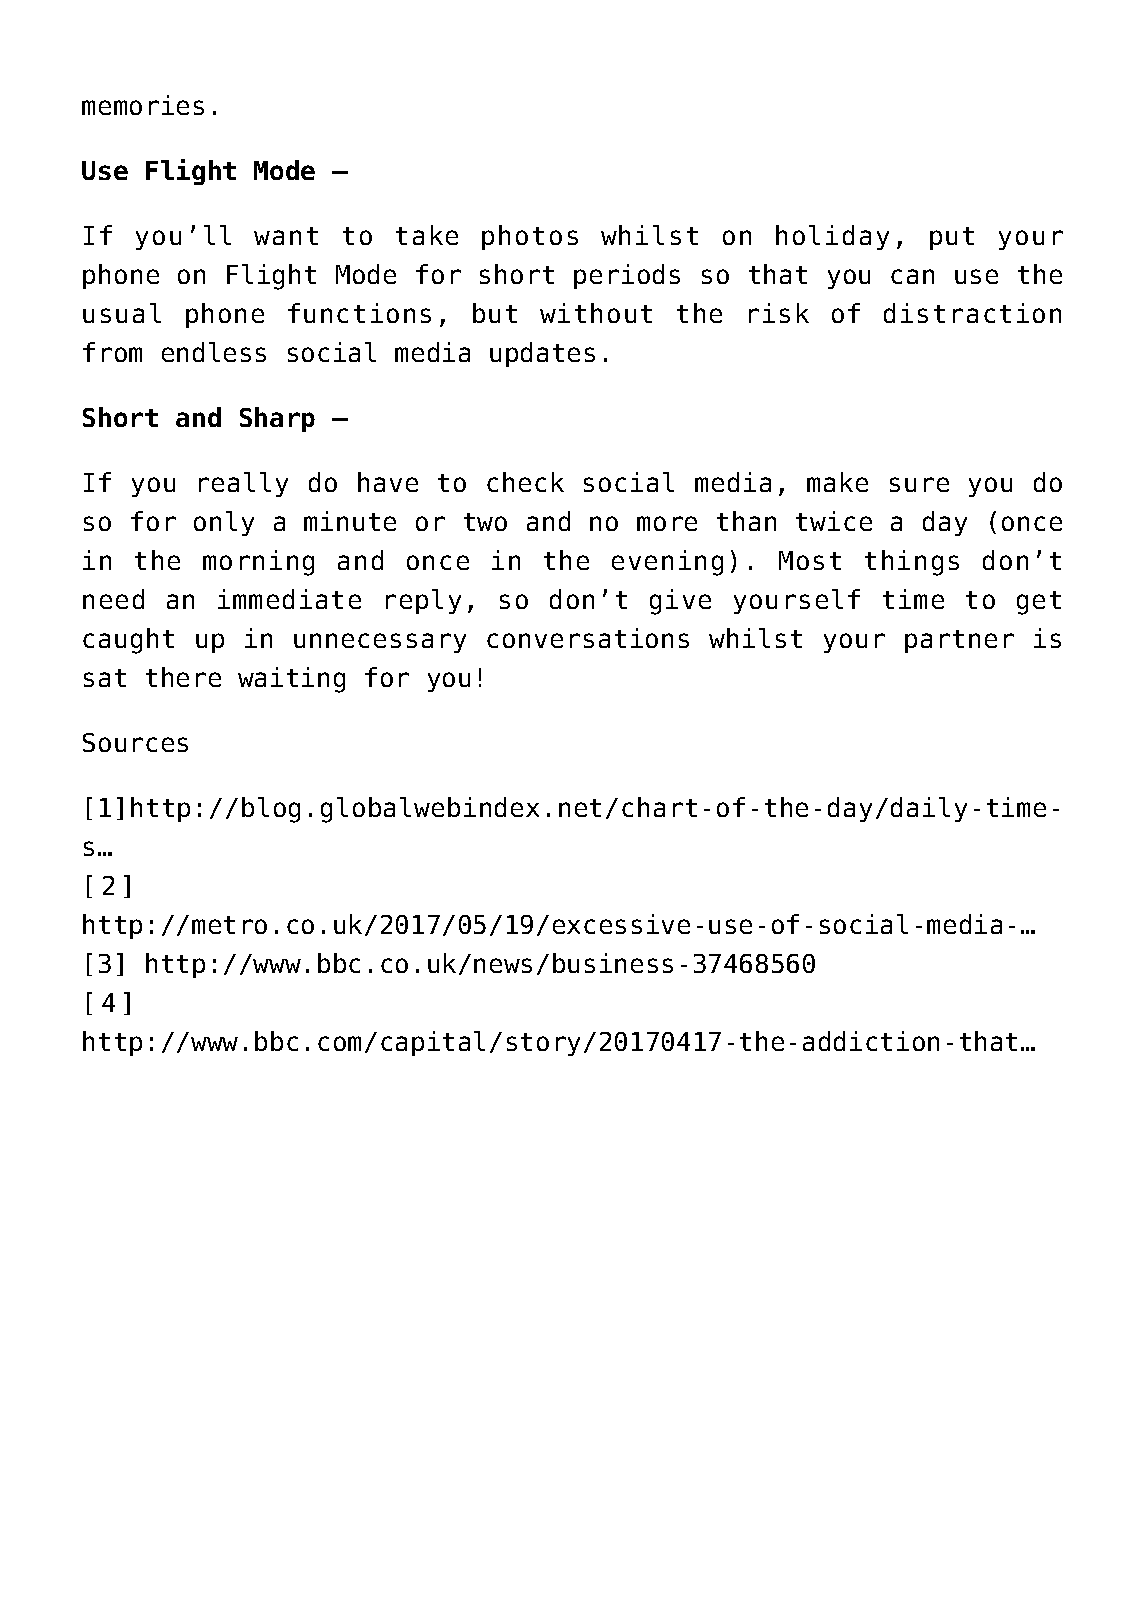 This screenshot has width=1146, height=1621. I want to click on want, so click(286, 236).
